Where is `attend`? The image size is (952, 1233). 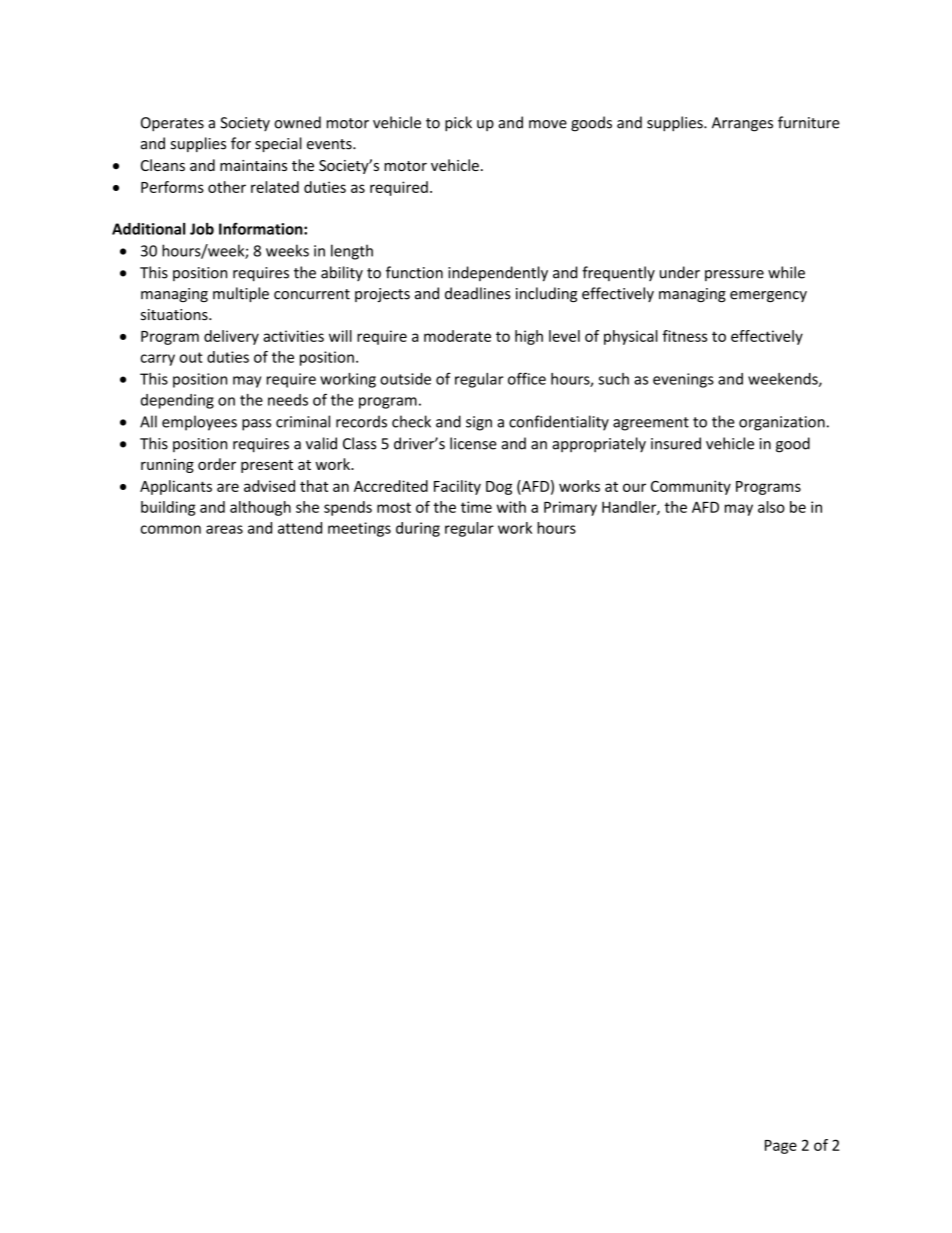
attend is located at coordinates (300, 528).
